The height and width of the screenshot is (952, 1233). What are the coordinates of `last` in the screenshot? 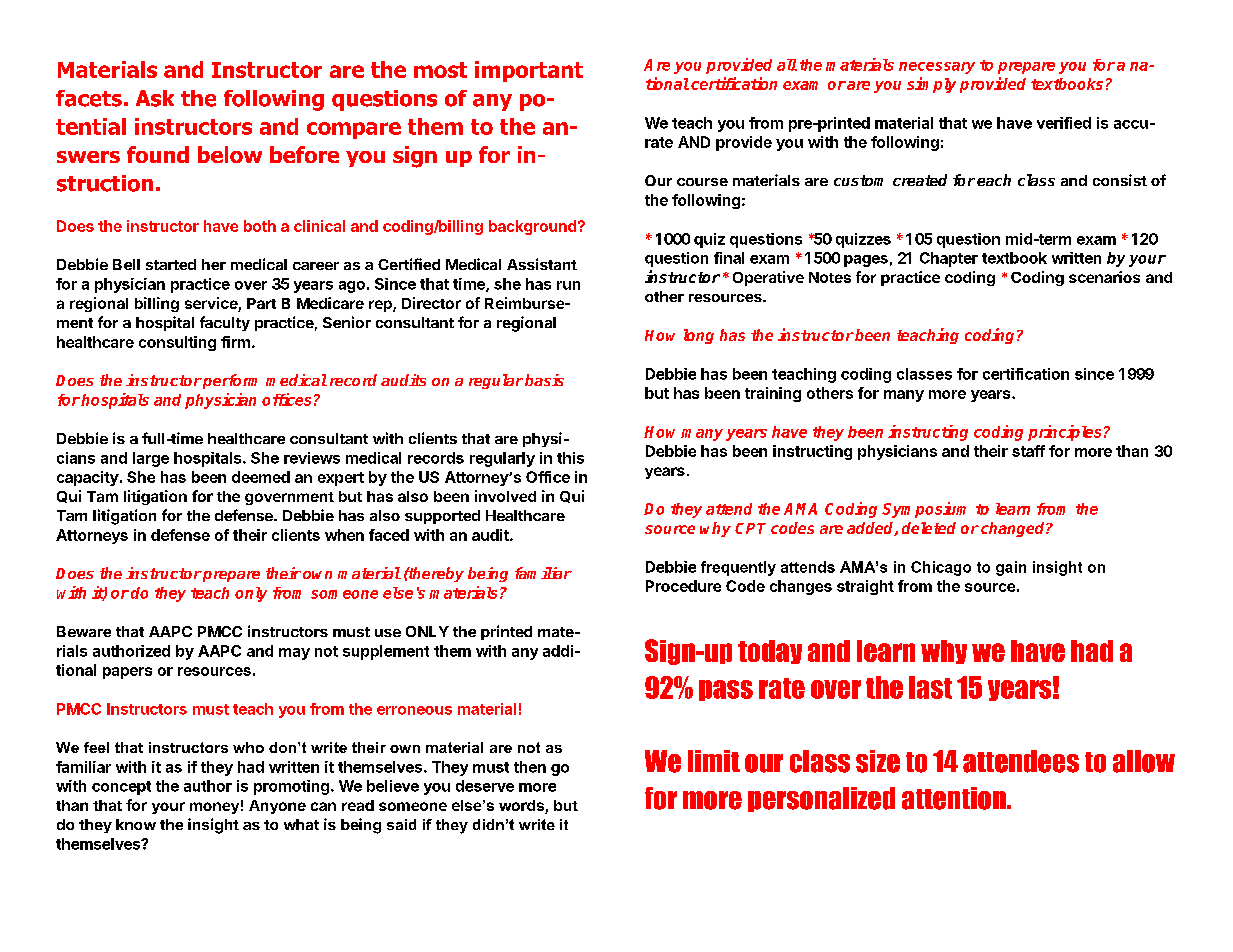 It's located at (930, 687).
